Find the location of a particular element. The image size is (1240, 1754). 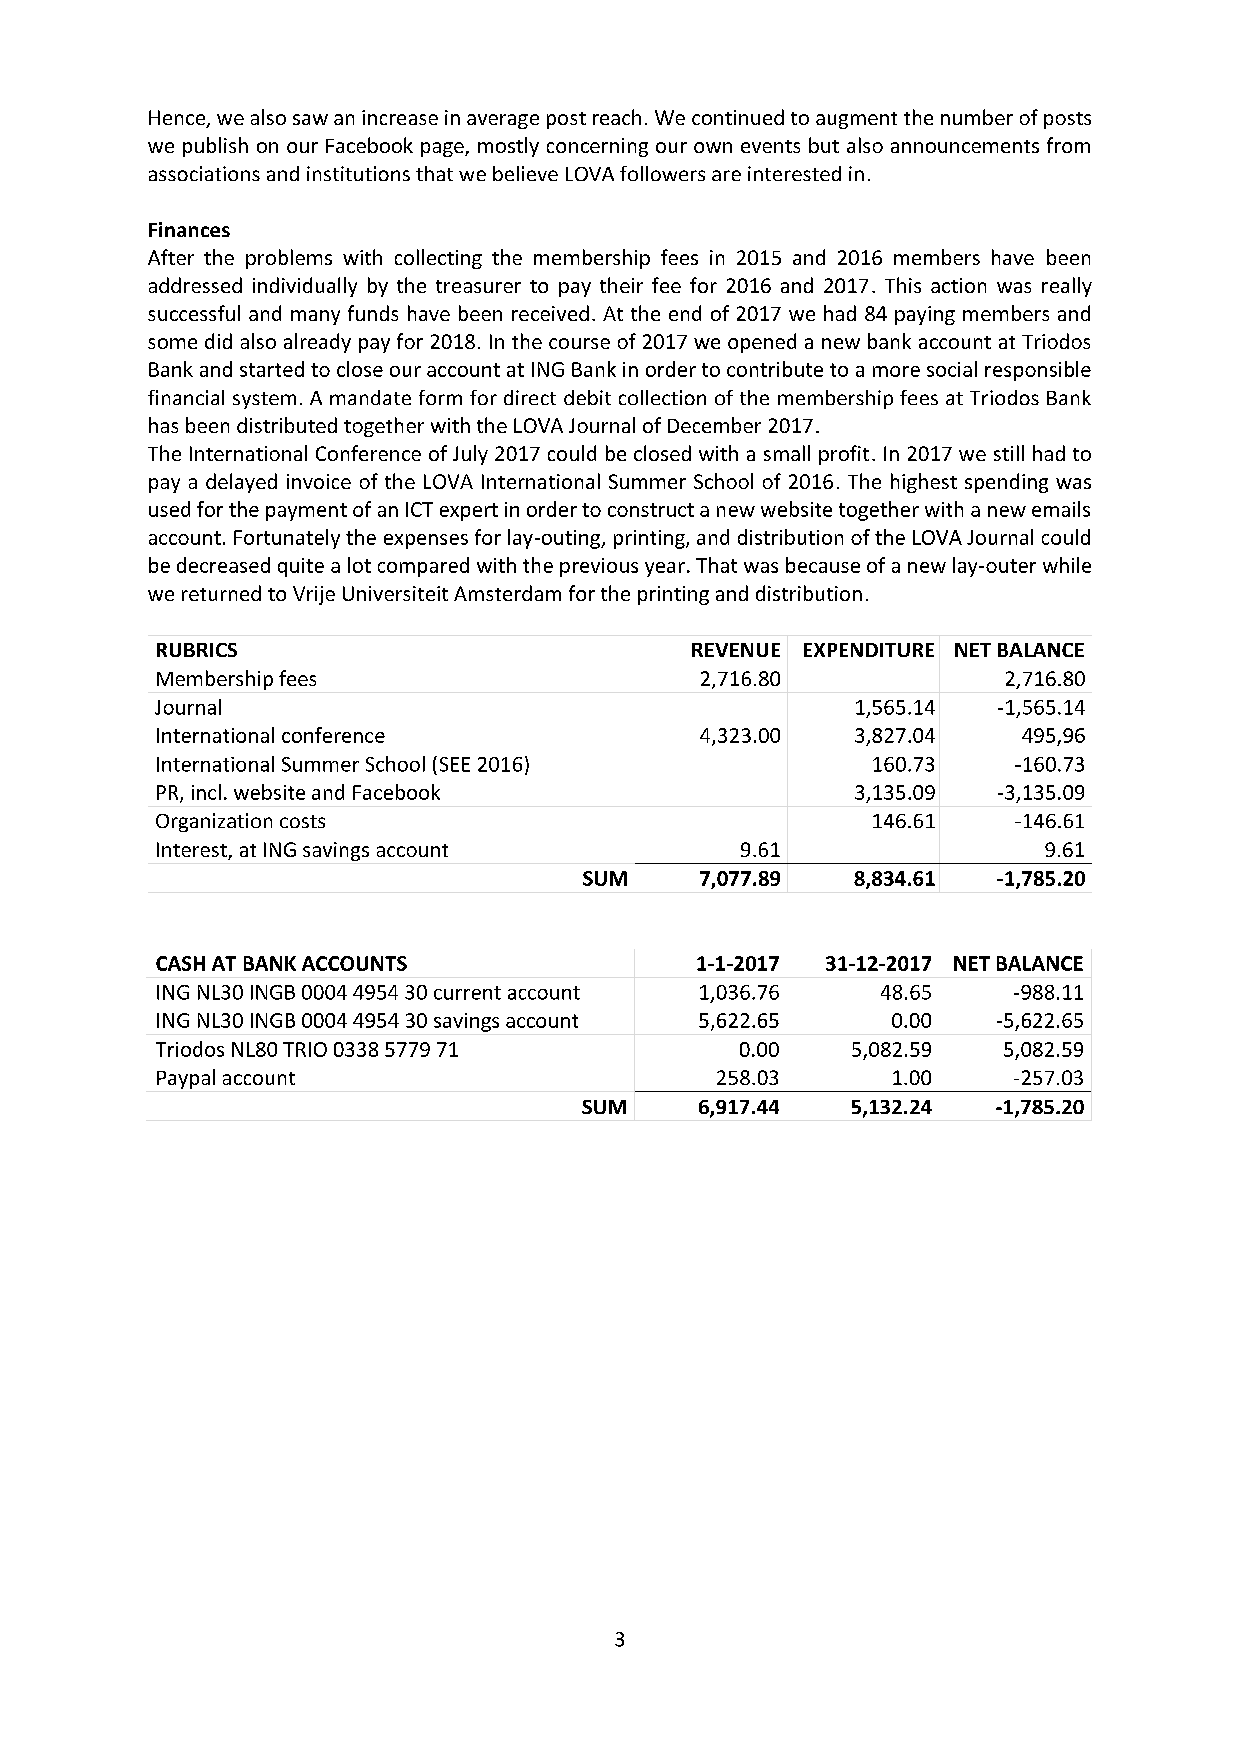

while is located at coordinates (1067, 565).
